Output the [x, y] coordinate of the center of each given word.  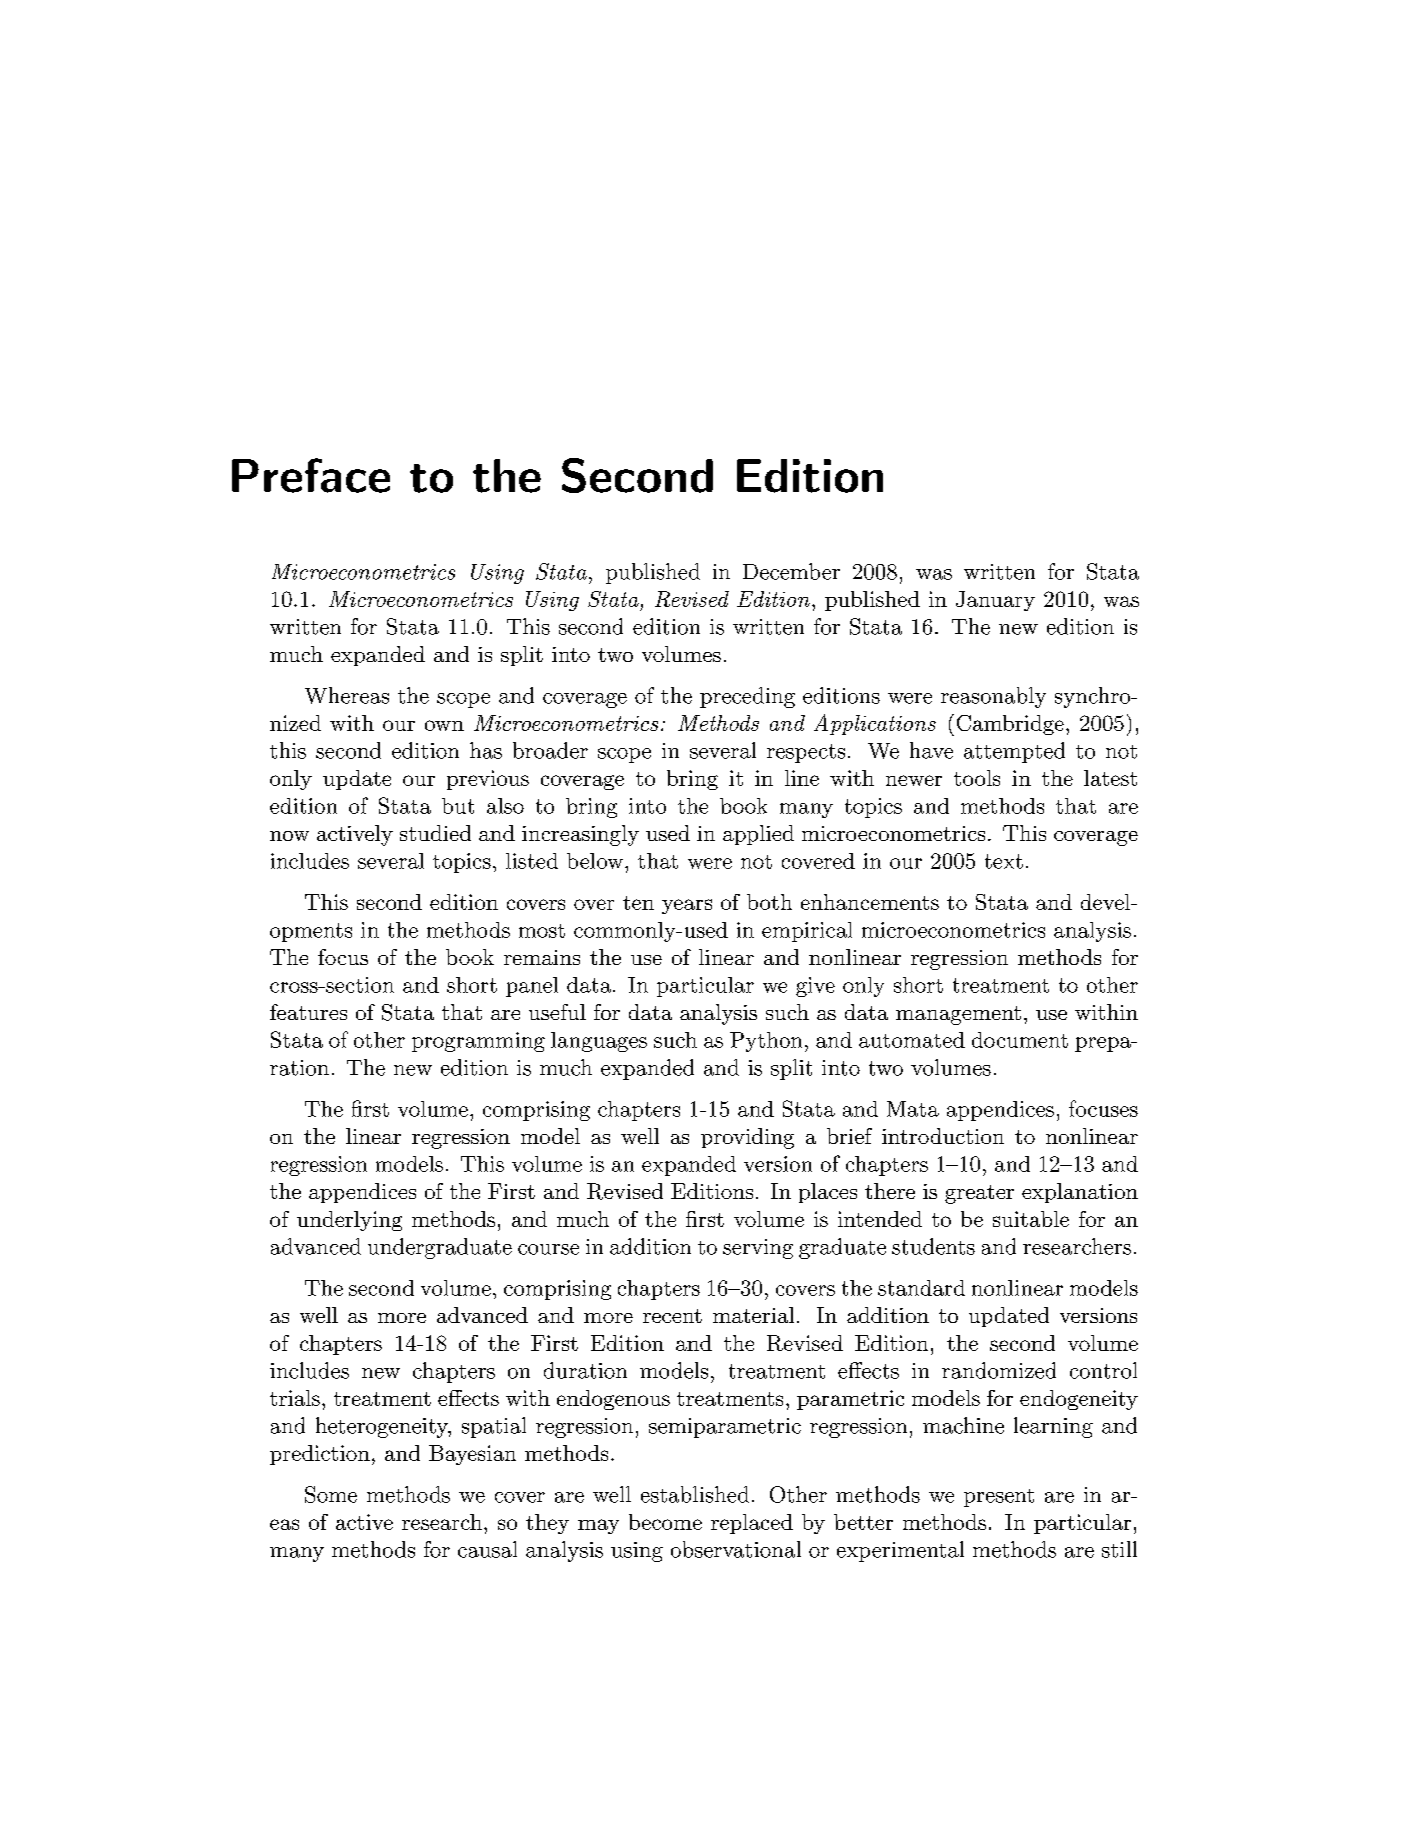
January [995, 601]
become [665, 1522]
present [999, 1498]
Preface [311, 475]
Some [331, 1494]
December [791, 571]
